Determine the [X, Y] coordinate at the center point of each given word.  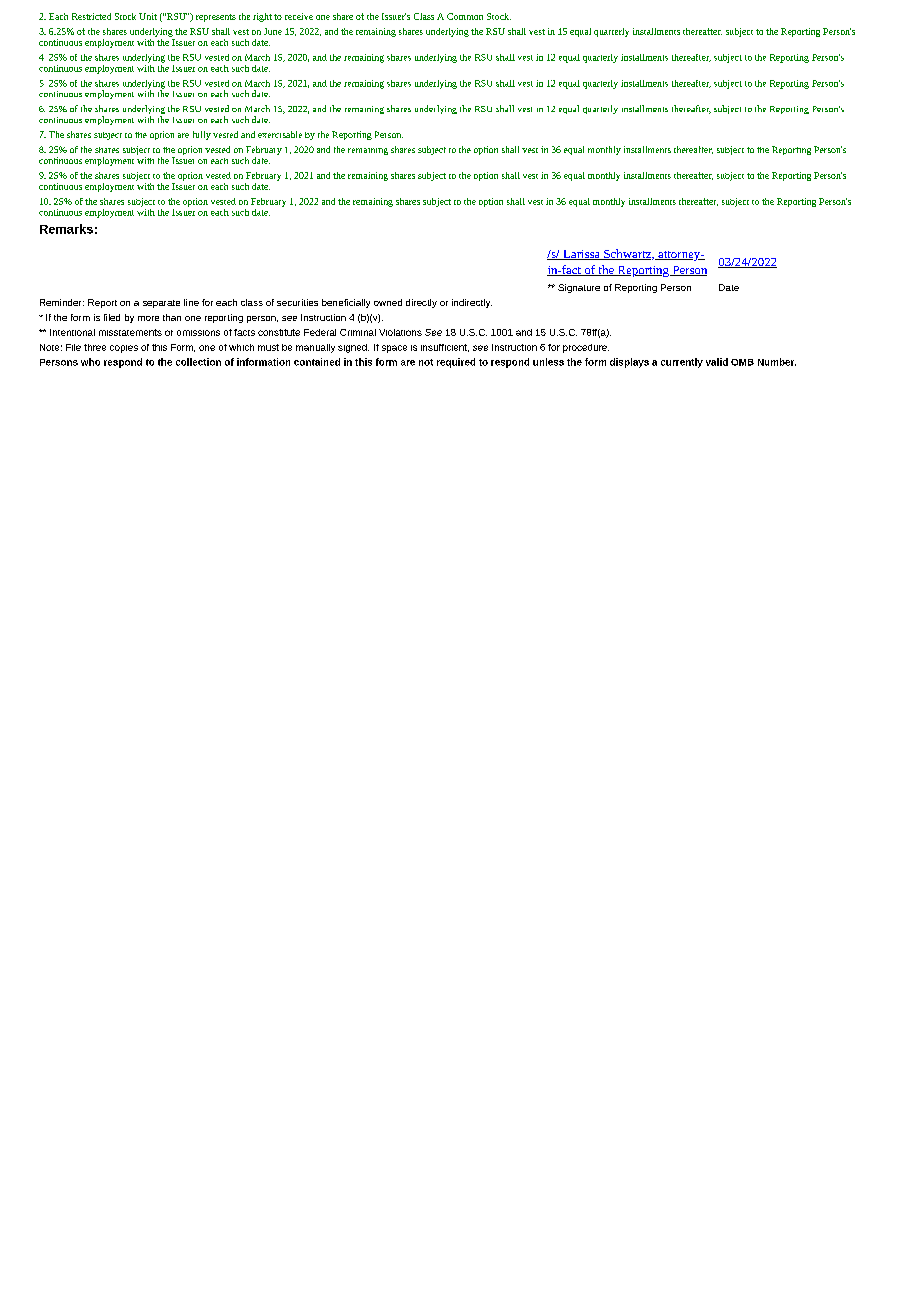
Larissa [581, 255]
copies [124, 349]
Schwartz [627, 254]
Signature [579, 288]
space [394, 349]
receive [299, 16]
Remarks [66, 229]
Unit [148, 16]
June [273, 31]
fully [202, 135]
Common [465, 16]
